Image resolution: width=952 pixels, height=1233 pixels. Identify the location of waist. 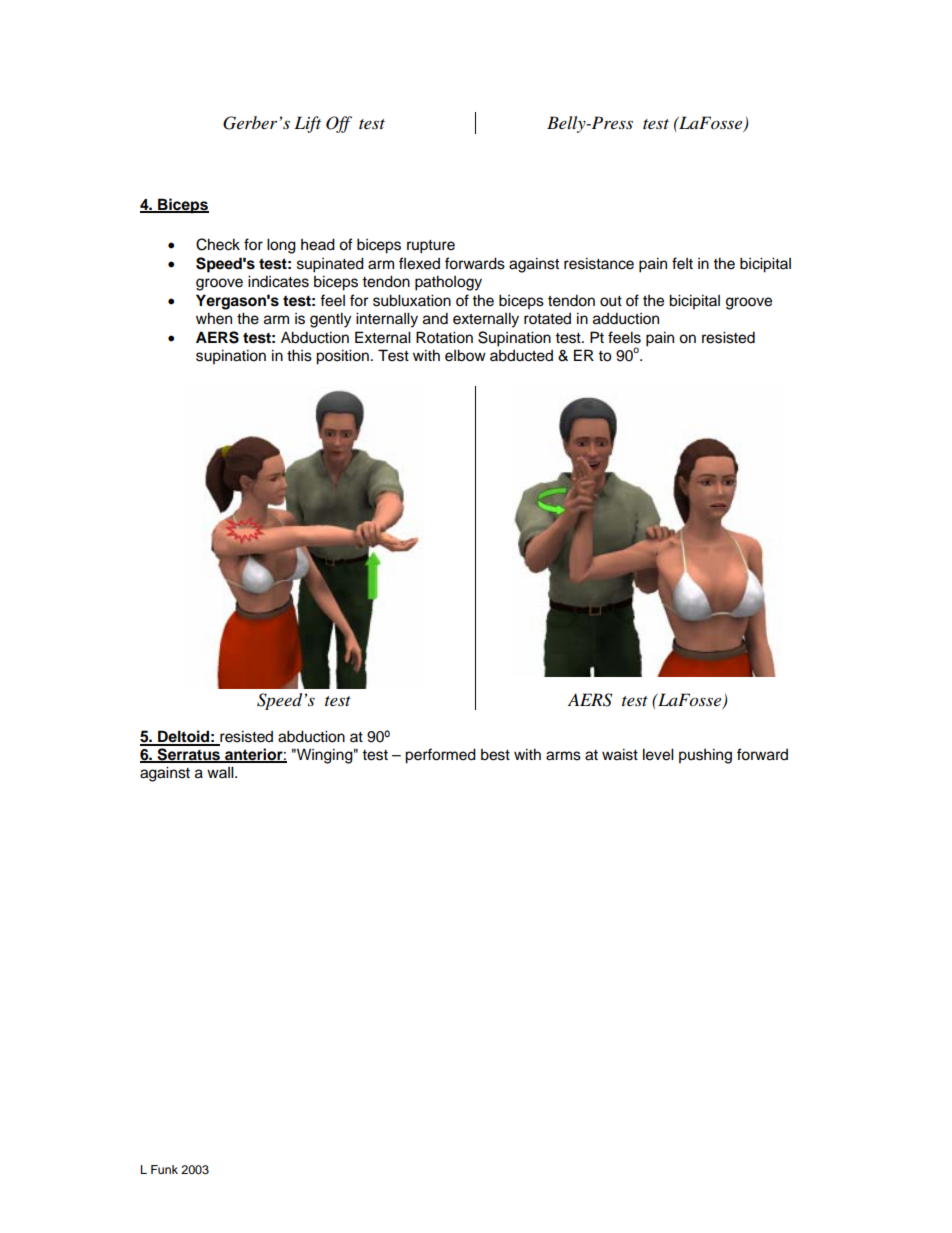
(620, 754).
